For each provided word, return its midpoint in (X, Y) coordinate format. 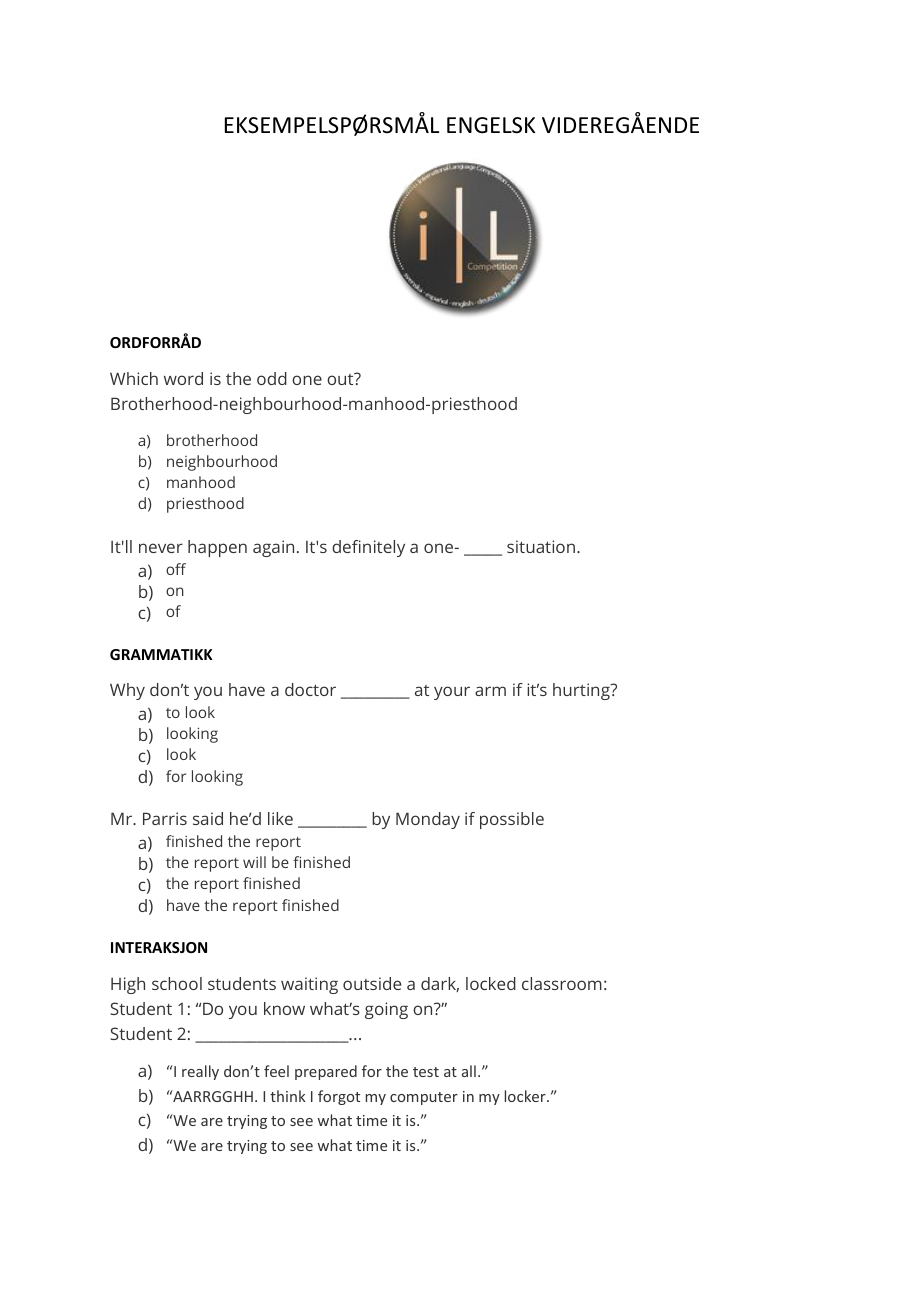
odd (272, 378)
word (183, 378)
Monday (428, 820)
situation (541, 546)
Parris (165, 818)
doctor (310, 689)
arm (490, 691)
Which (134, 378)
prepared (326, 1072)
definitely (368, 548)
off (176, 569)
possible (512, 820)
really (200, 1072)
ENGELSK (491, 125)
